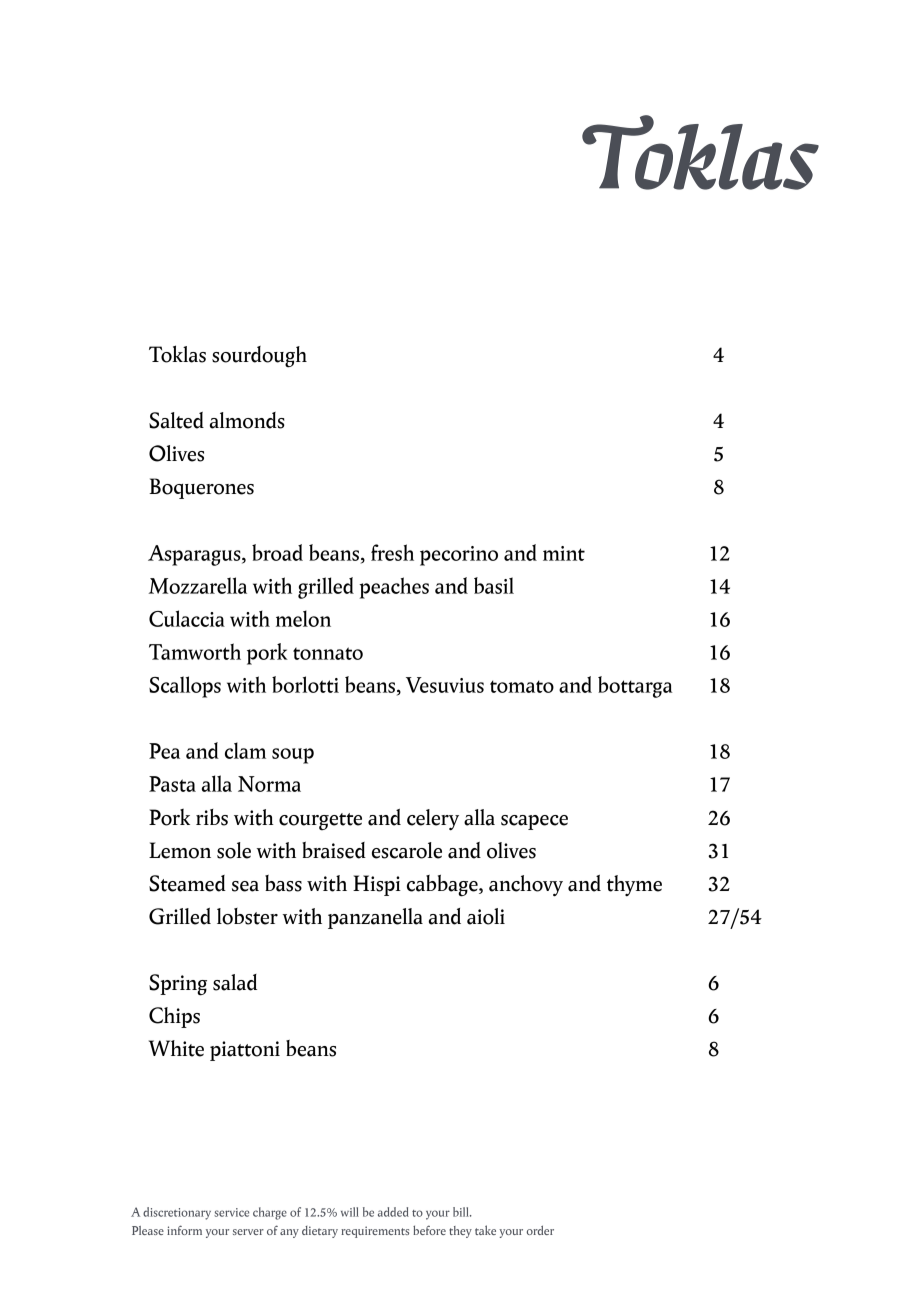 Image resolution: width=924 pixels, height=1314 pixels. What do you see at coordinates (176, 420) in the screenshot?
I see `Salted` at bounding box center [176, 420].
